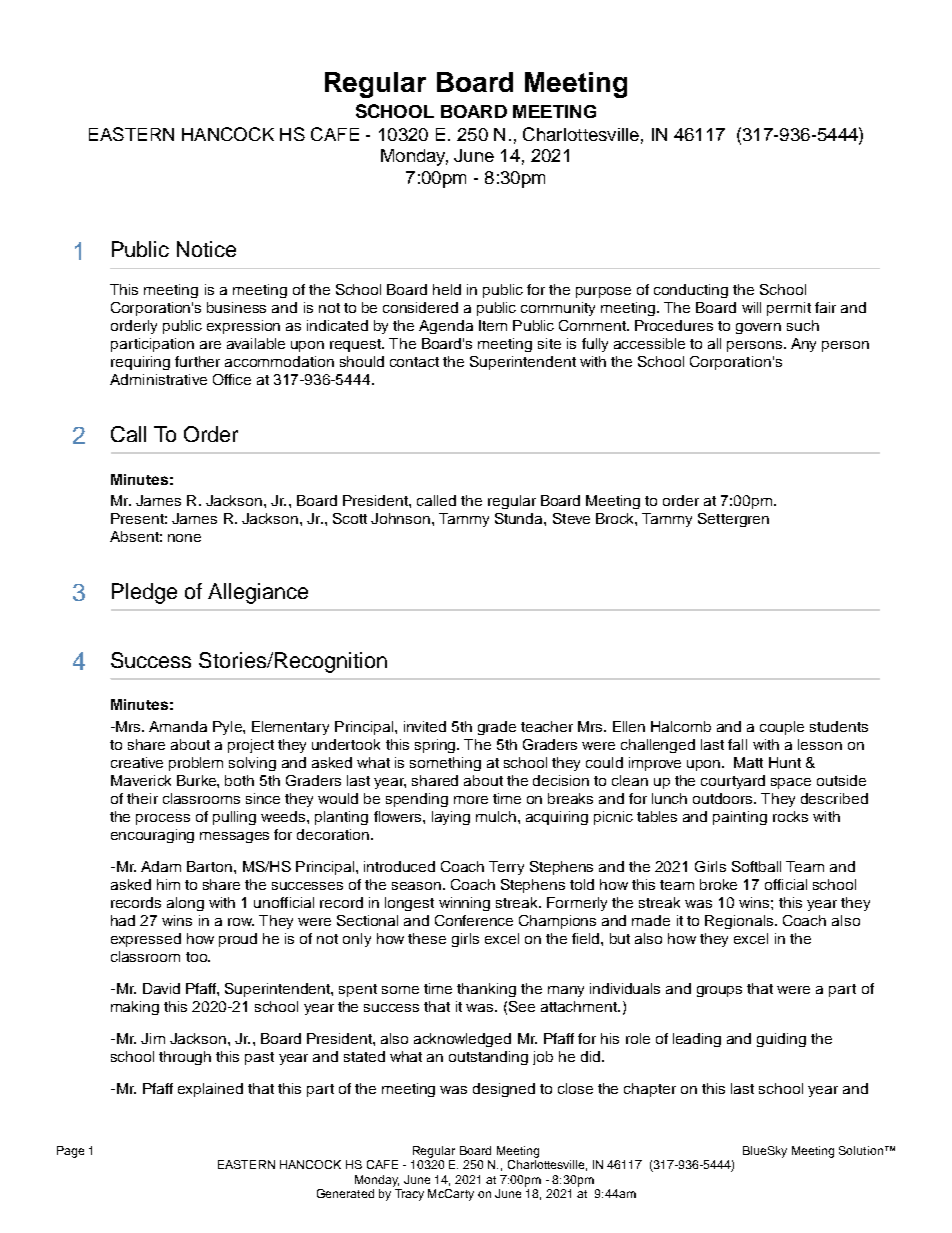 The height and width of the screenshot is (1233, 952). What do you see at coordinates (447, 289) in the screenshot?
I see `held` at bounding box center [447, 289].
